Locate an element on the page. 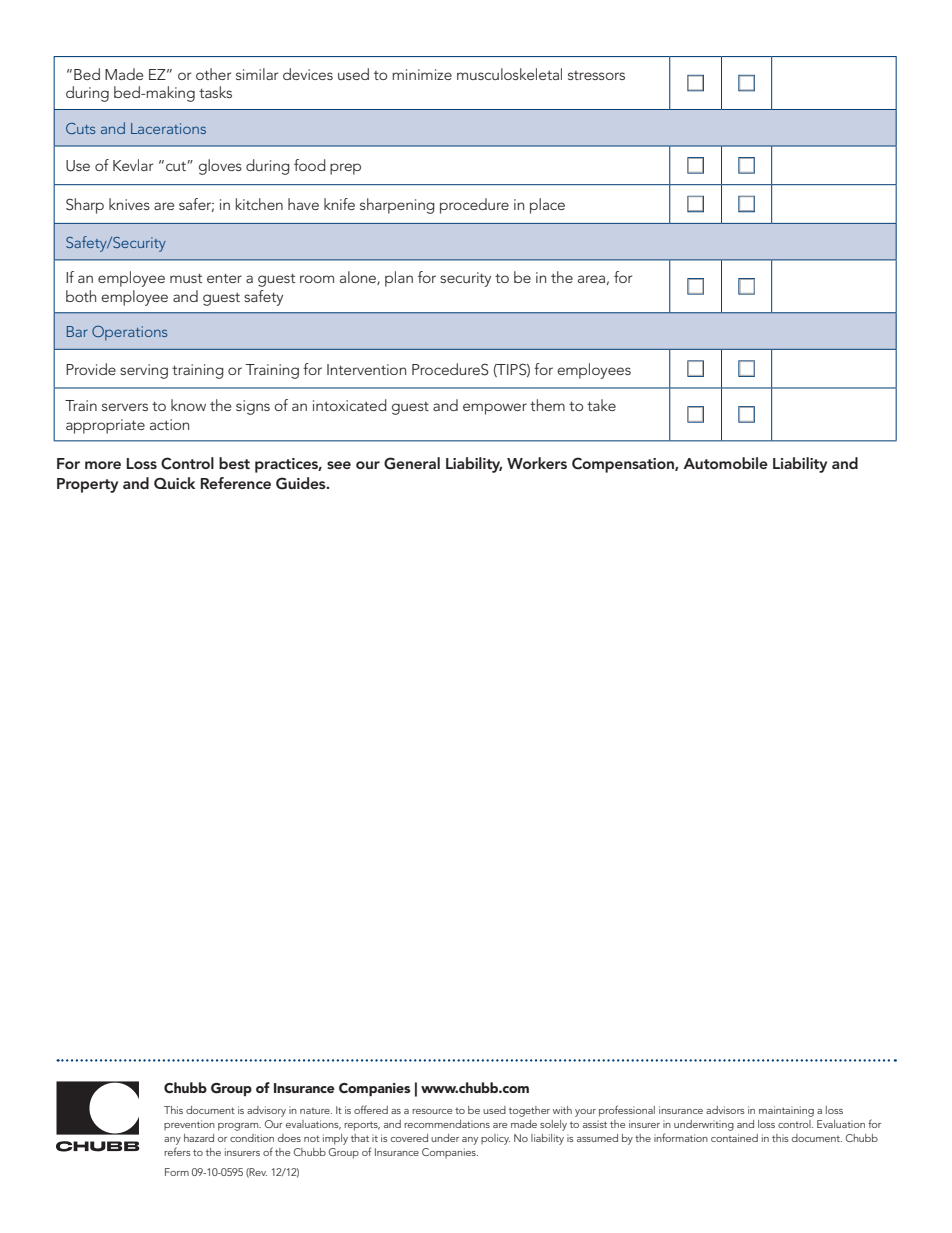 This image has width=952, height=1233. advisors is located at coordinates (725, 1110).
